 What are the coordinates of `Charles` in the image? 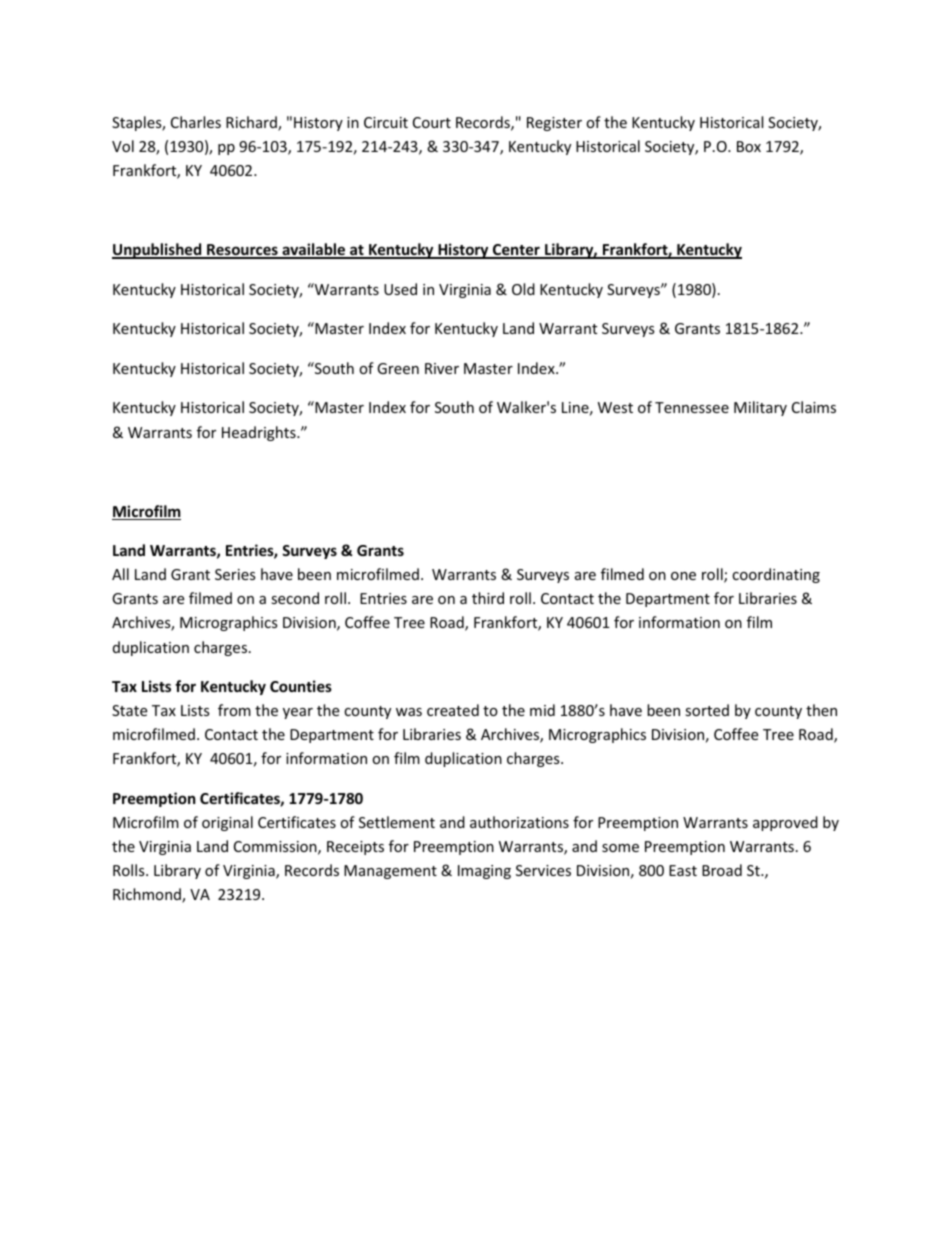 It's located at (196, 122).
